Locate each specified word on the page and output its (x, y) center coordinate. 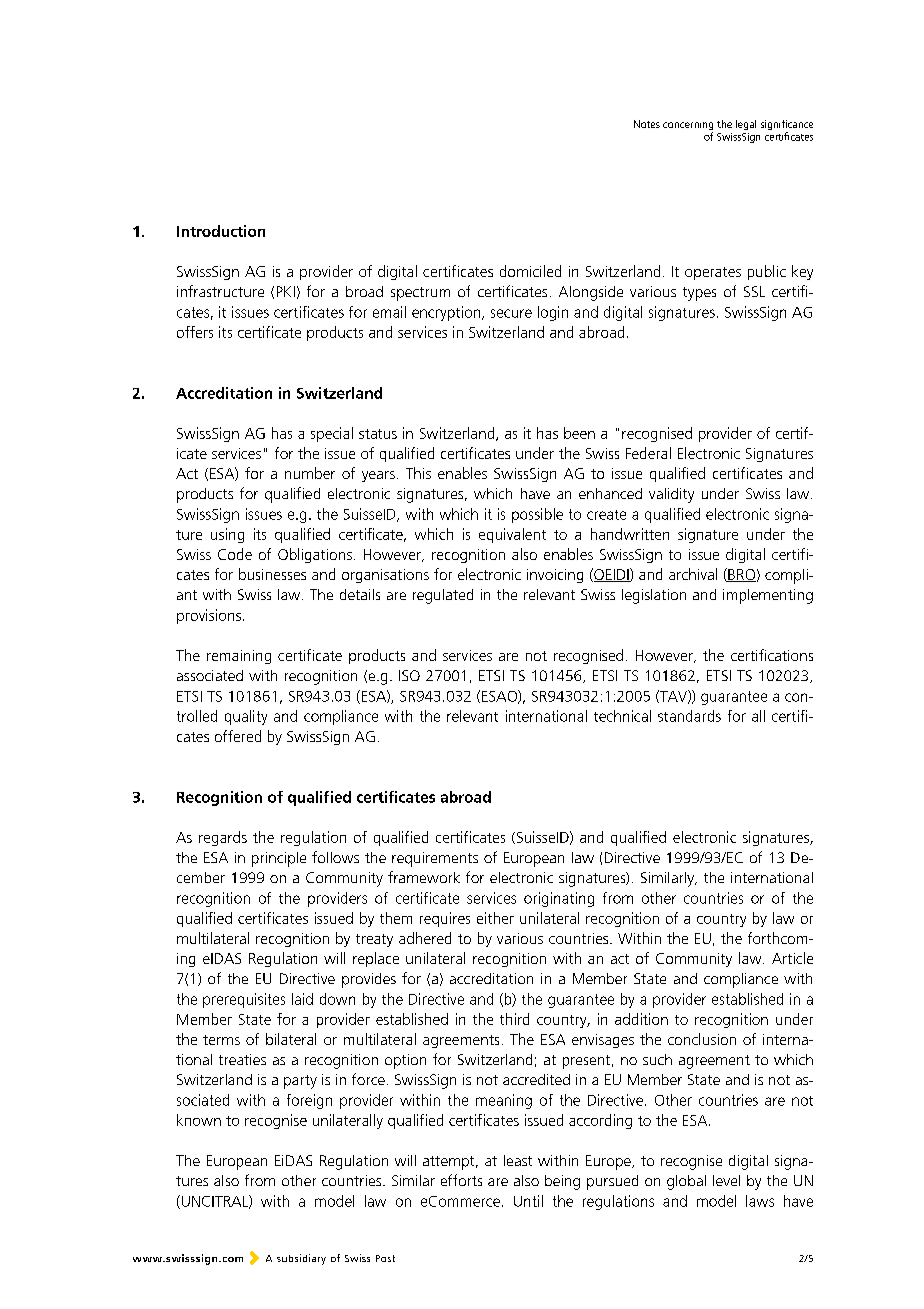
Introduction (221, 231)
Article (792, 958)
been (579, 433)
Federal (648, 453)
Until (528, 1201)
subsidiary (301, 1259)
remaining (239, 657)
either (495, 918)
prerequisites (244, 1000)
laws (760, 1201)
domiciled (530, 271)
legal (746, 125)
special (332, 434)
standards (689, 716)
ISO (409, 675)
